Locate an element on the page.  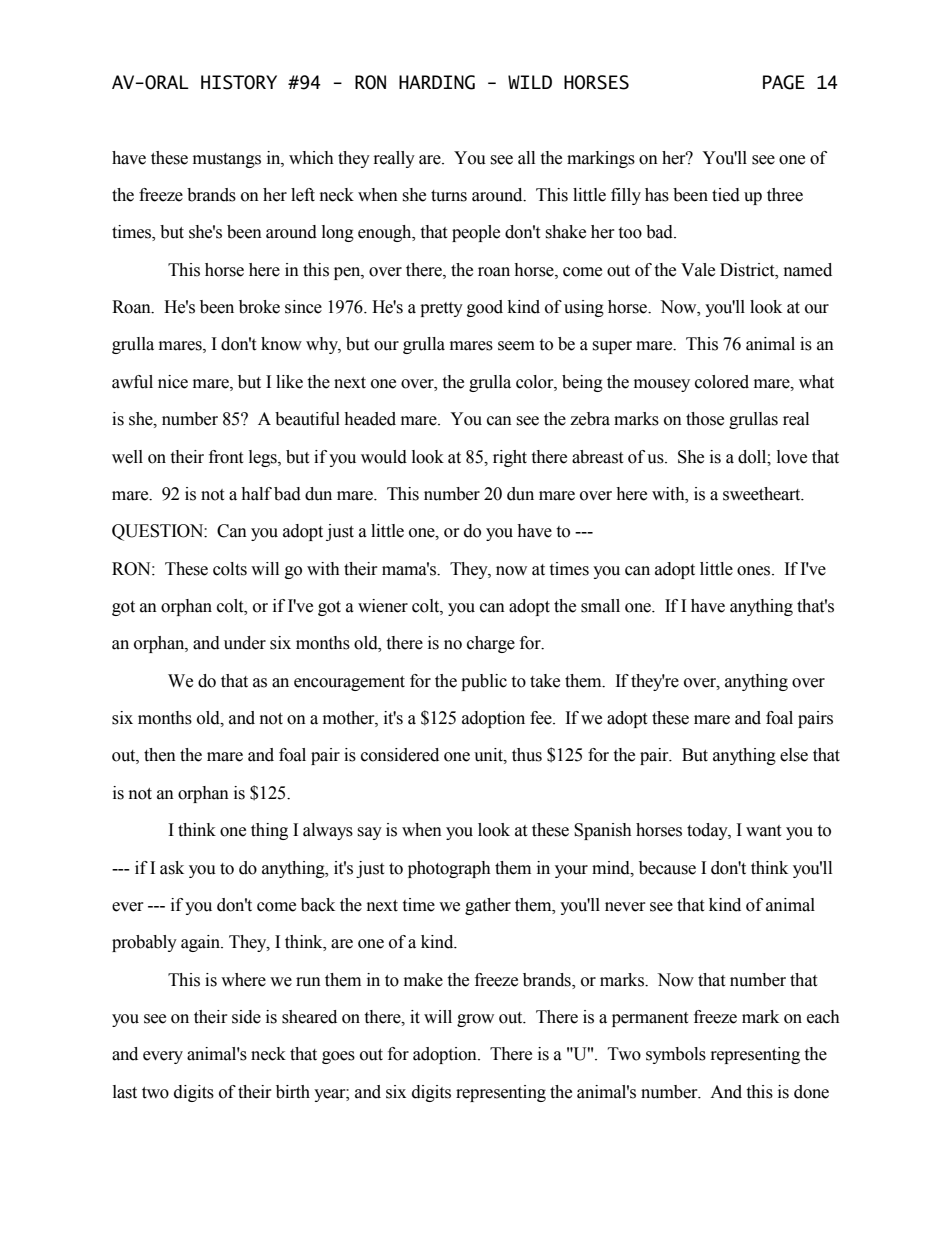
broke is located at coordinates (259, 307).
